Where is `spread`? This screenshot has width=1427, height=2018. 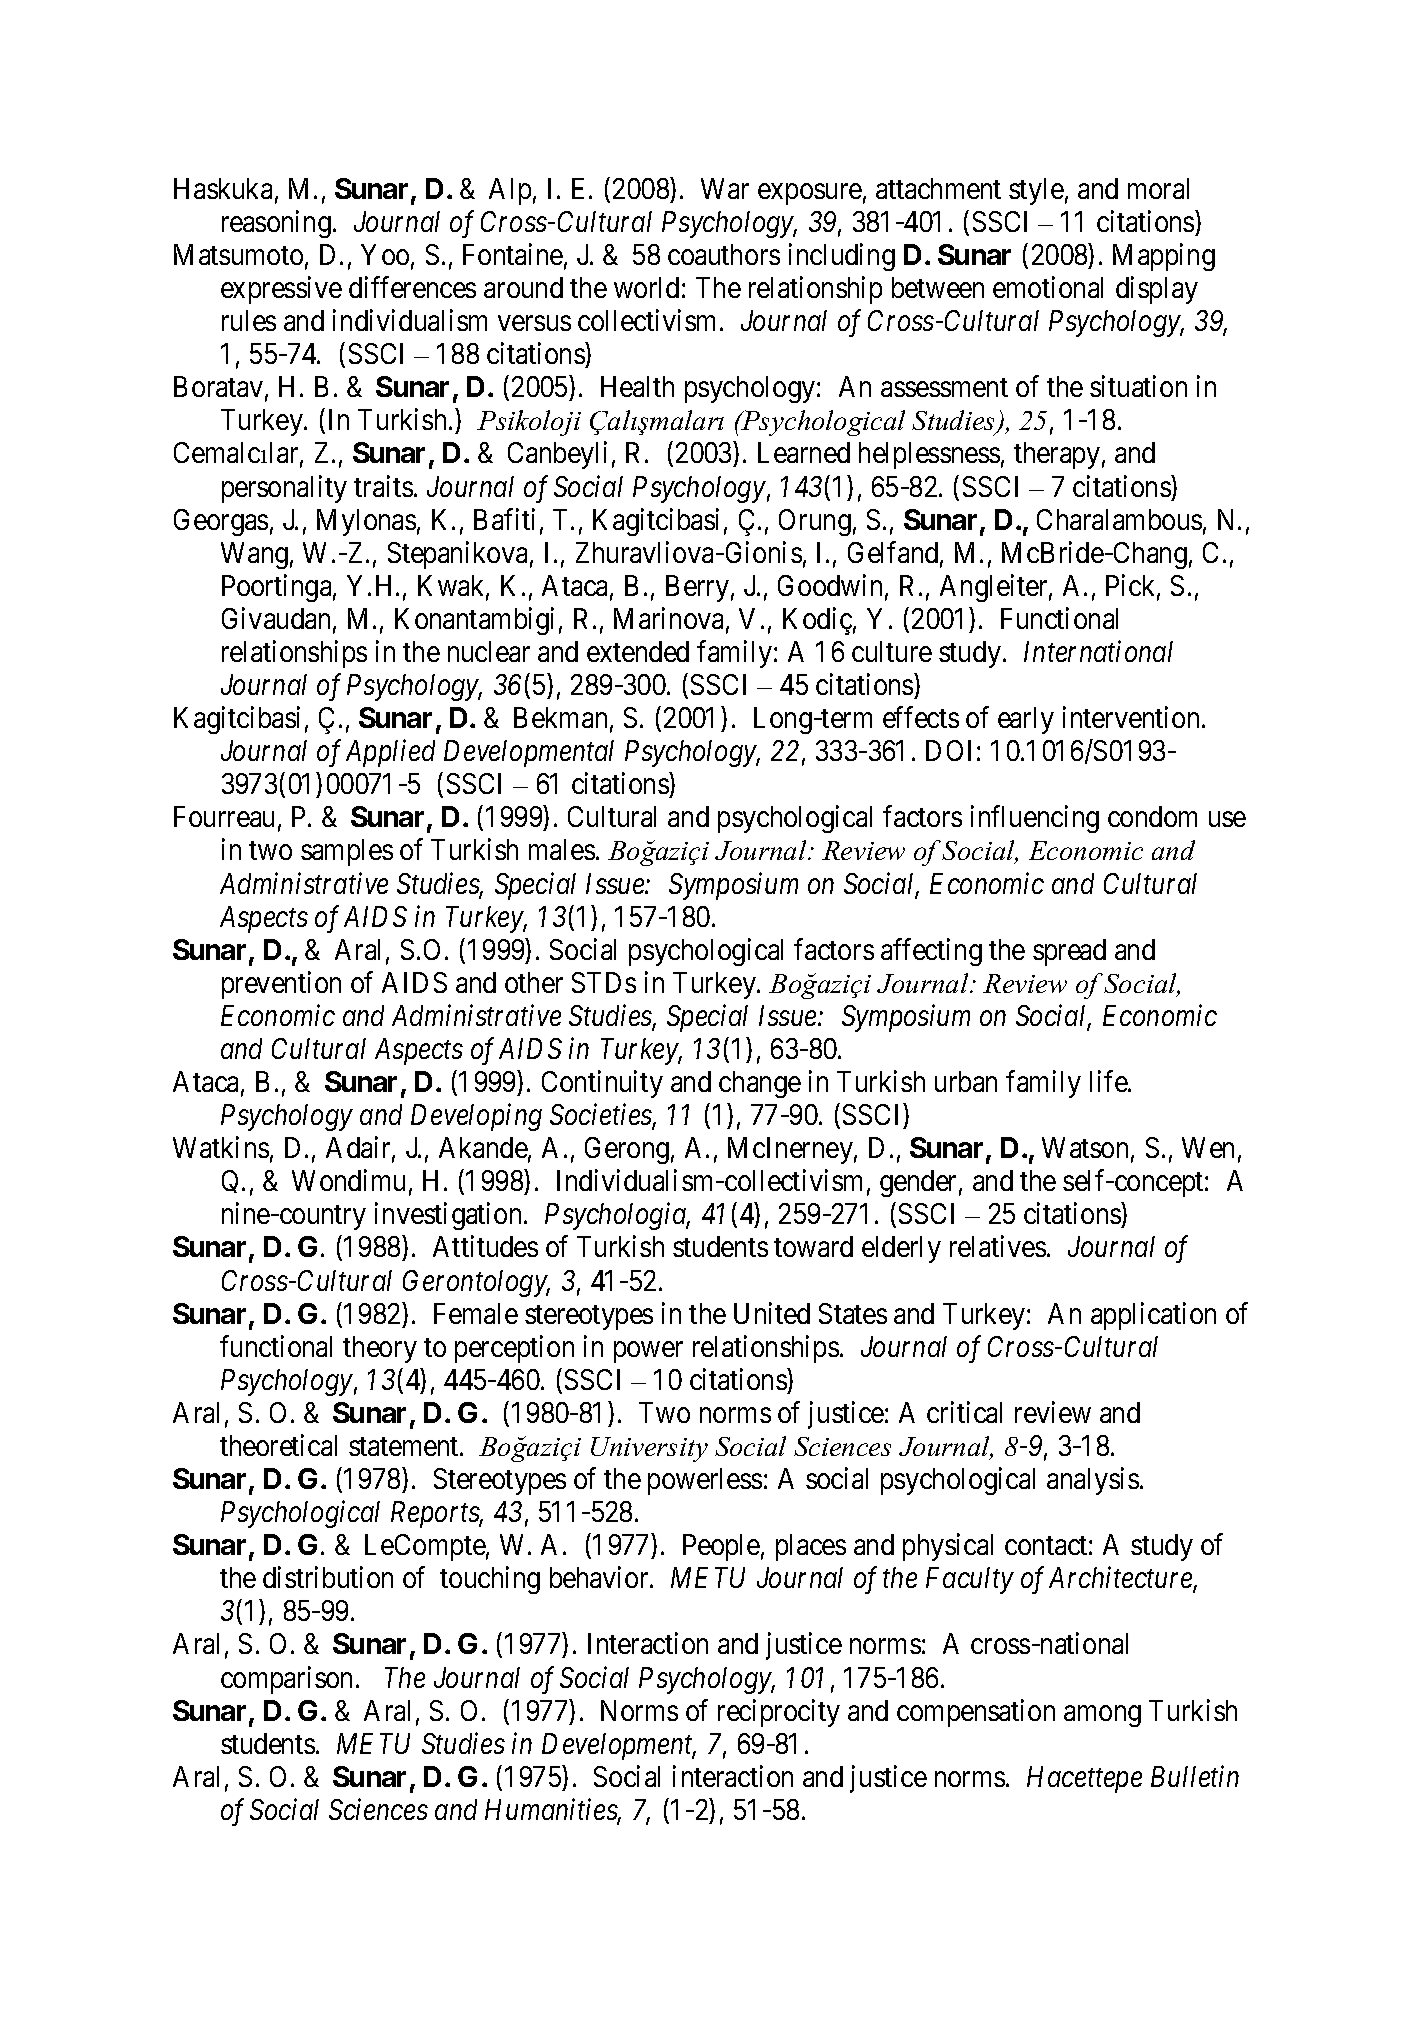 spread is located at coordinates (1069, 952).
